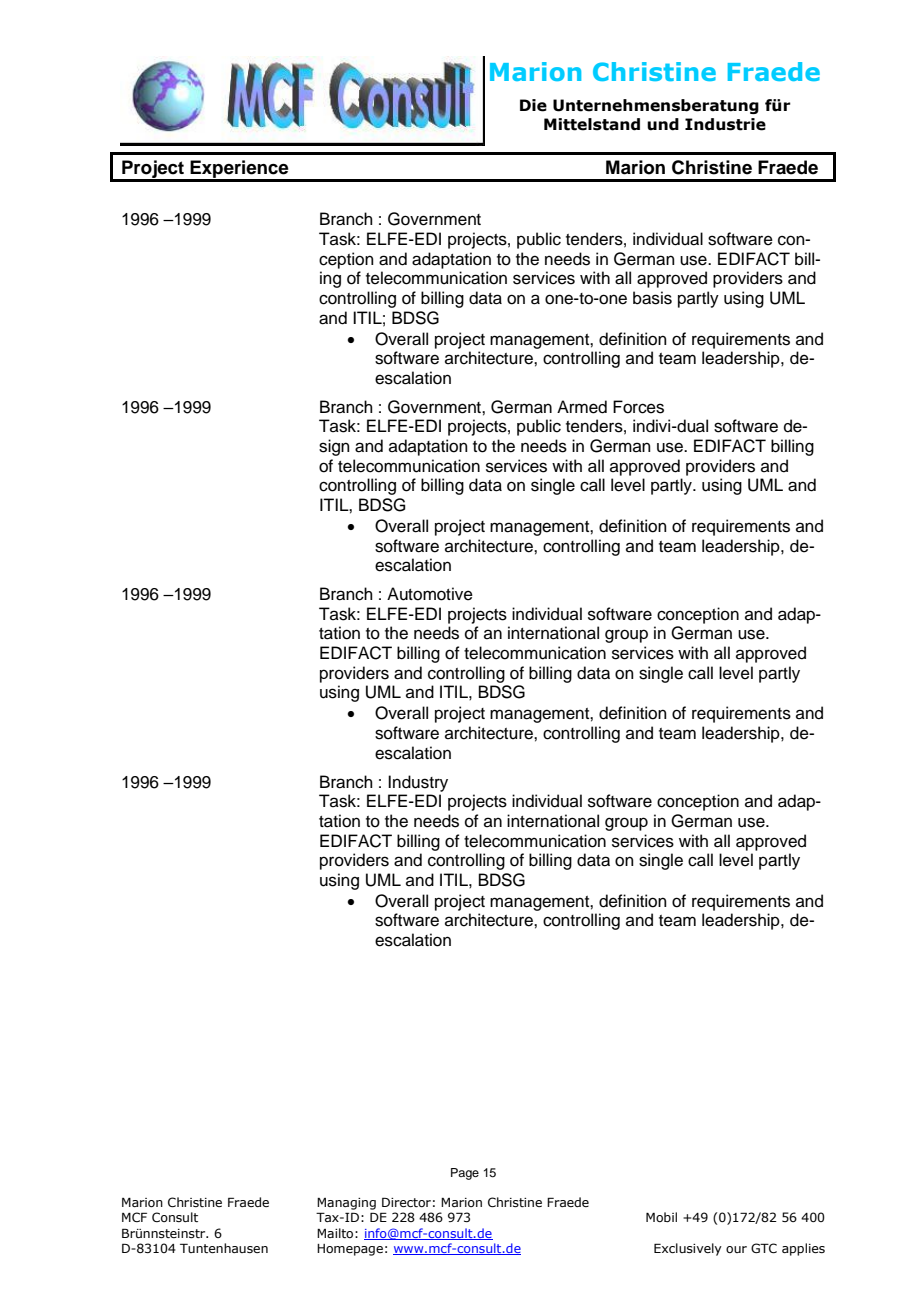  Describe the element at coordinates (736, 1249) in the screenshot. I see `our` at that location.
